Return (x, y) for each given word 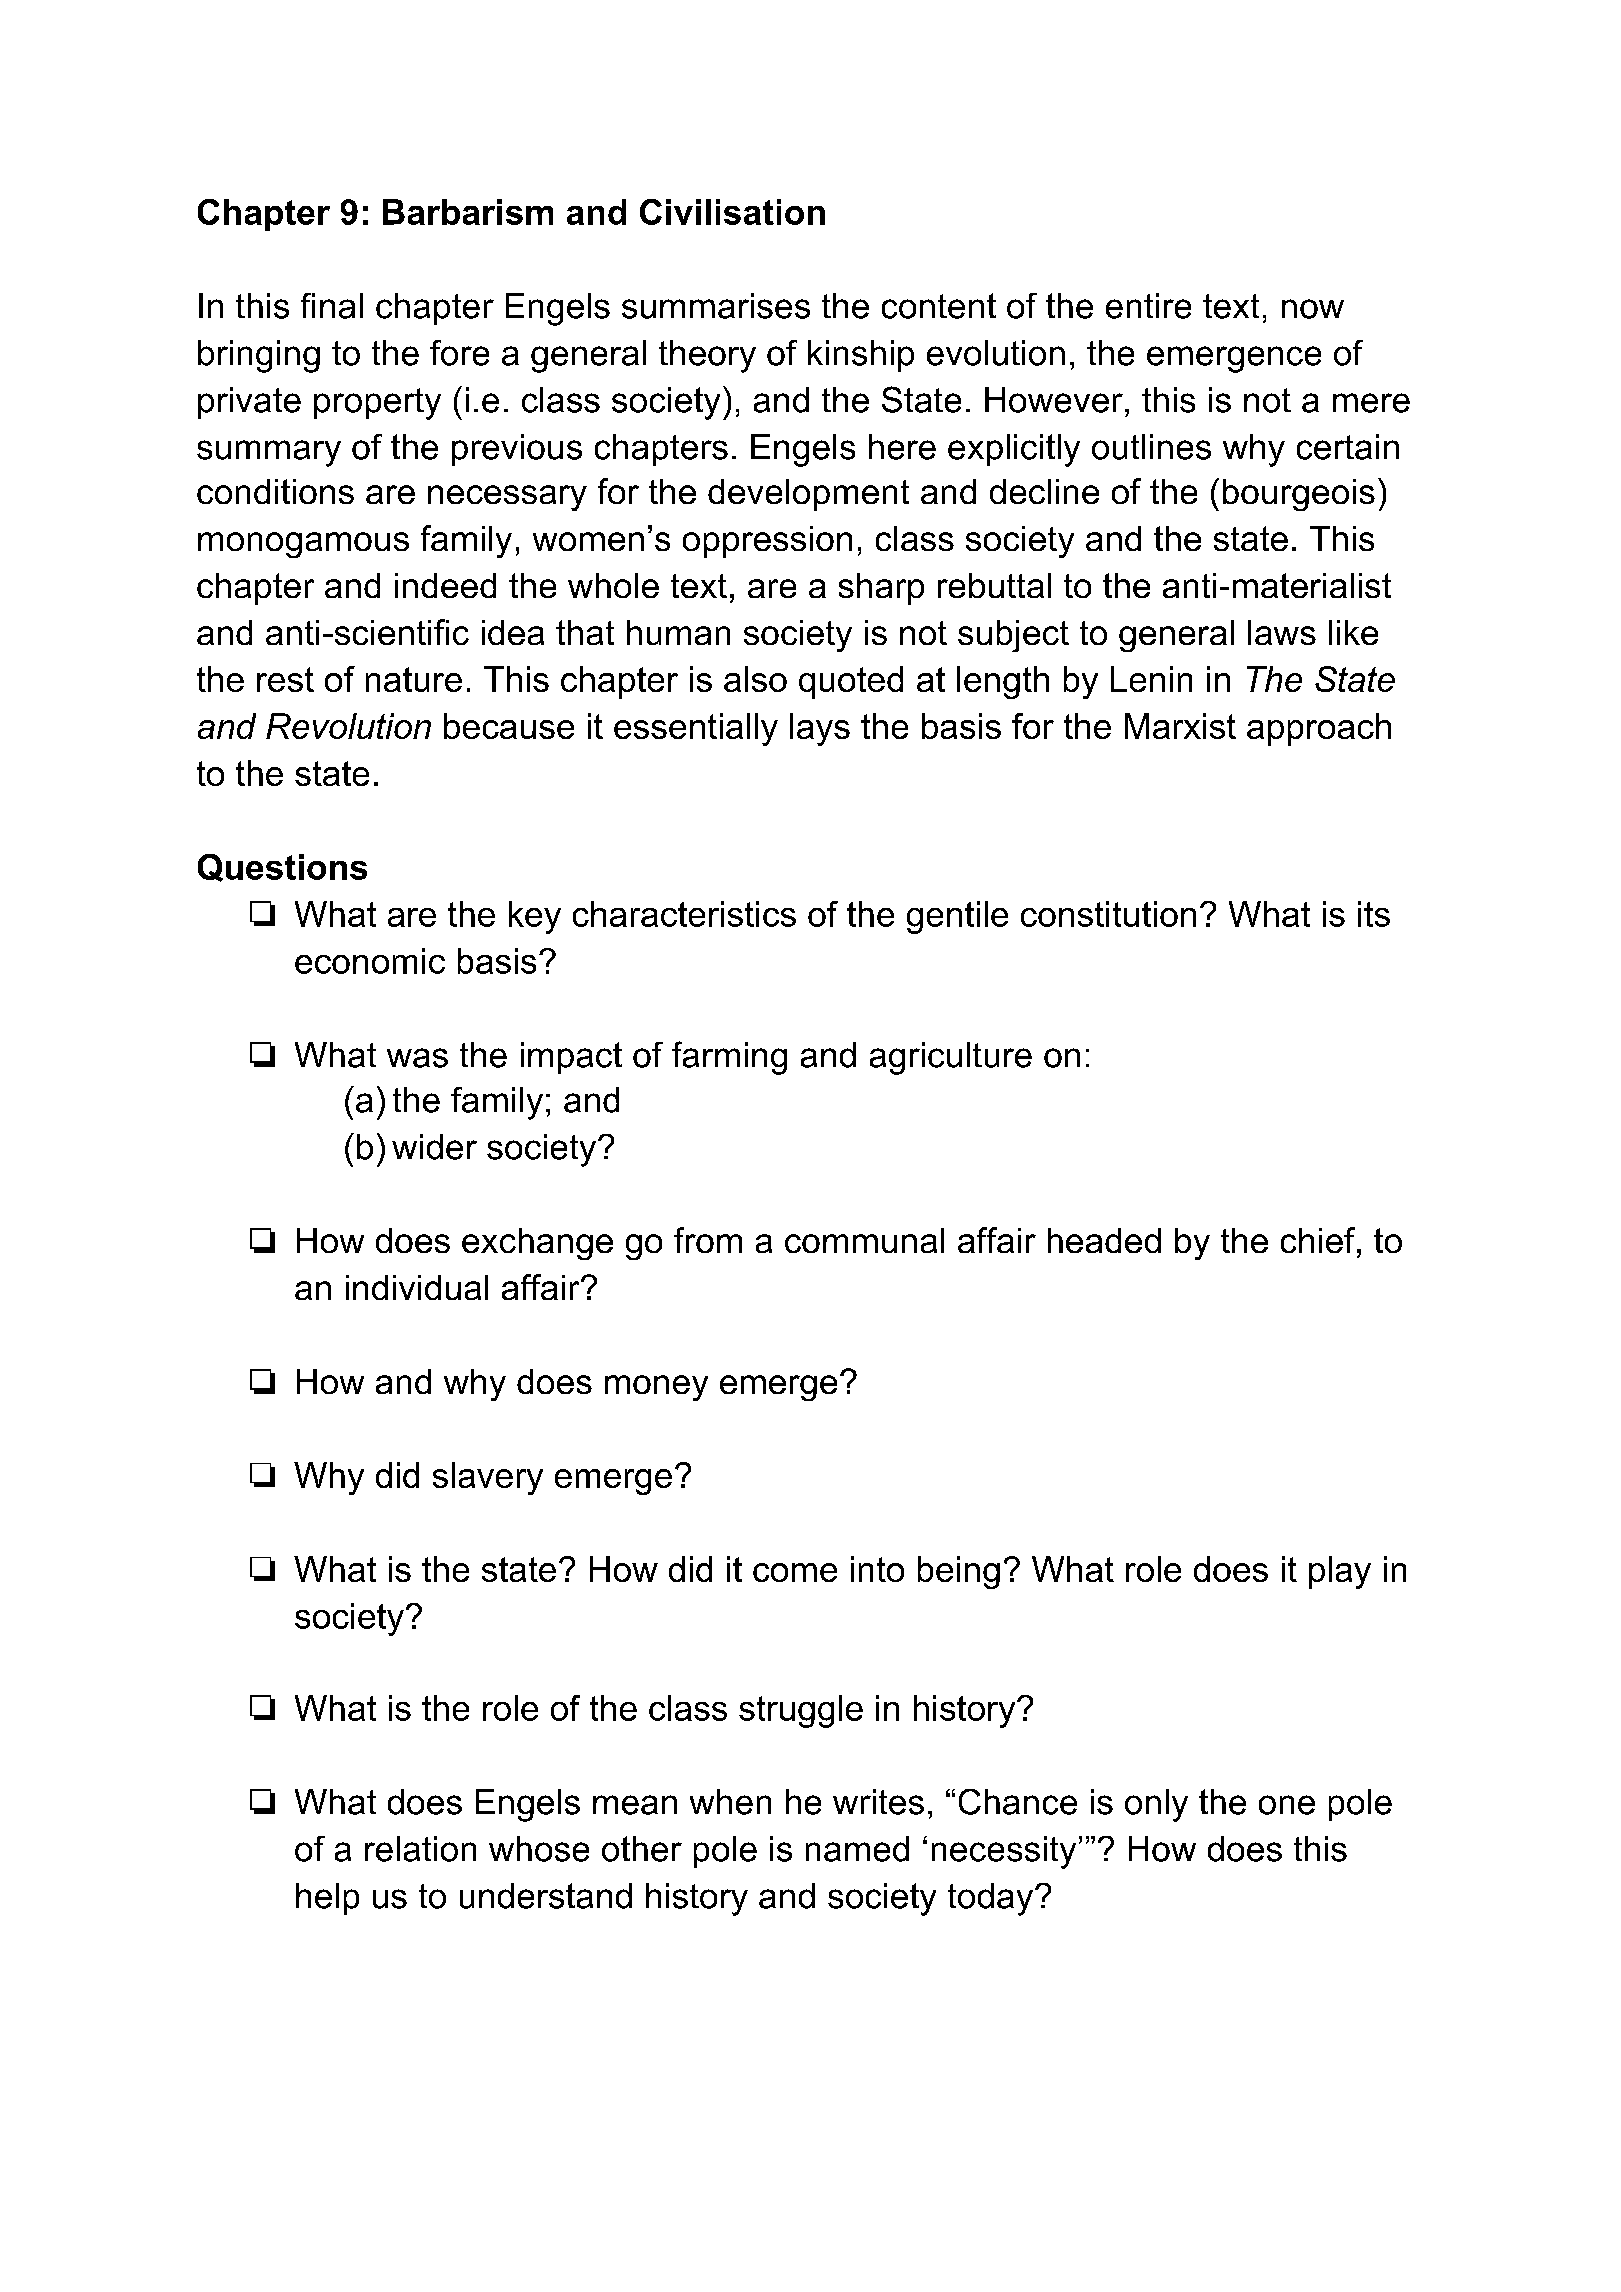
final (332, 306)
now (1313, 309)
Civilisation (732, 212)
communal (864, 1240)
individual (417, 1287)
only (1156, 1805)
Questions (282, 868)
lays (820, 729)
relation (420, 1849)
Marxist (1180, 726)
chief (1319, 1240)
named (857, 1849)
